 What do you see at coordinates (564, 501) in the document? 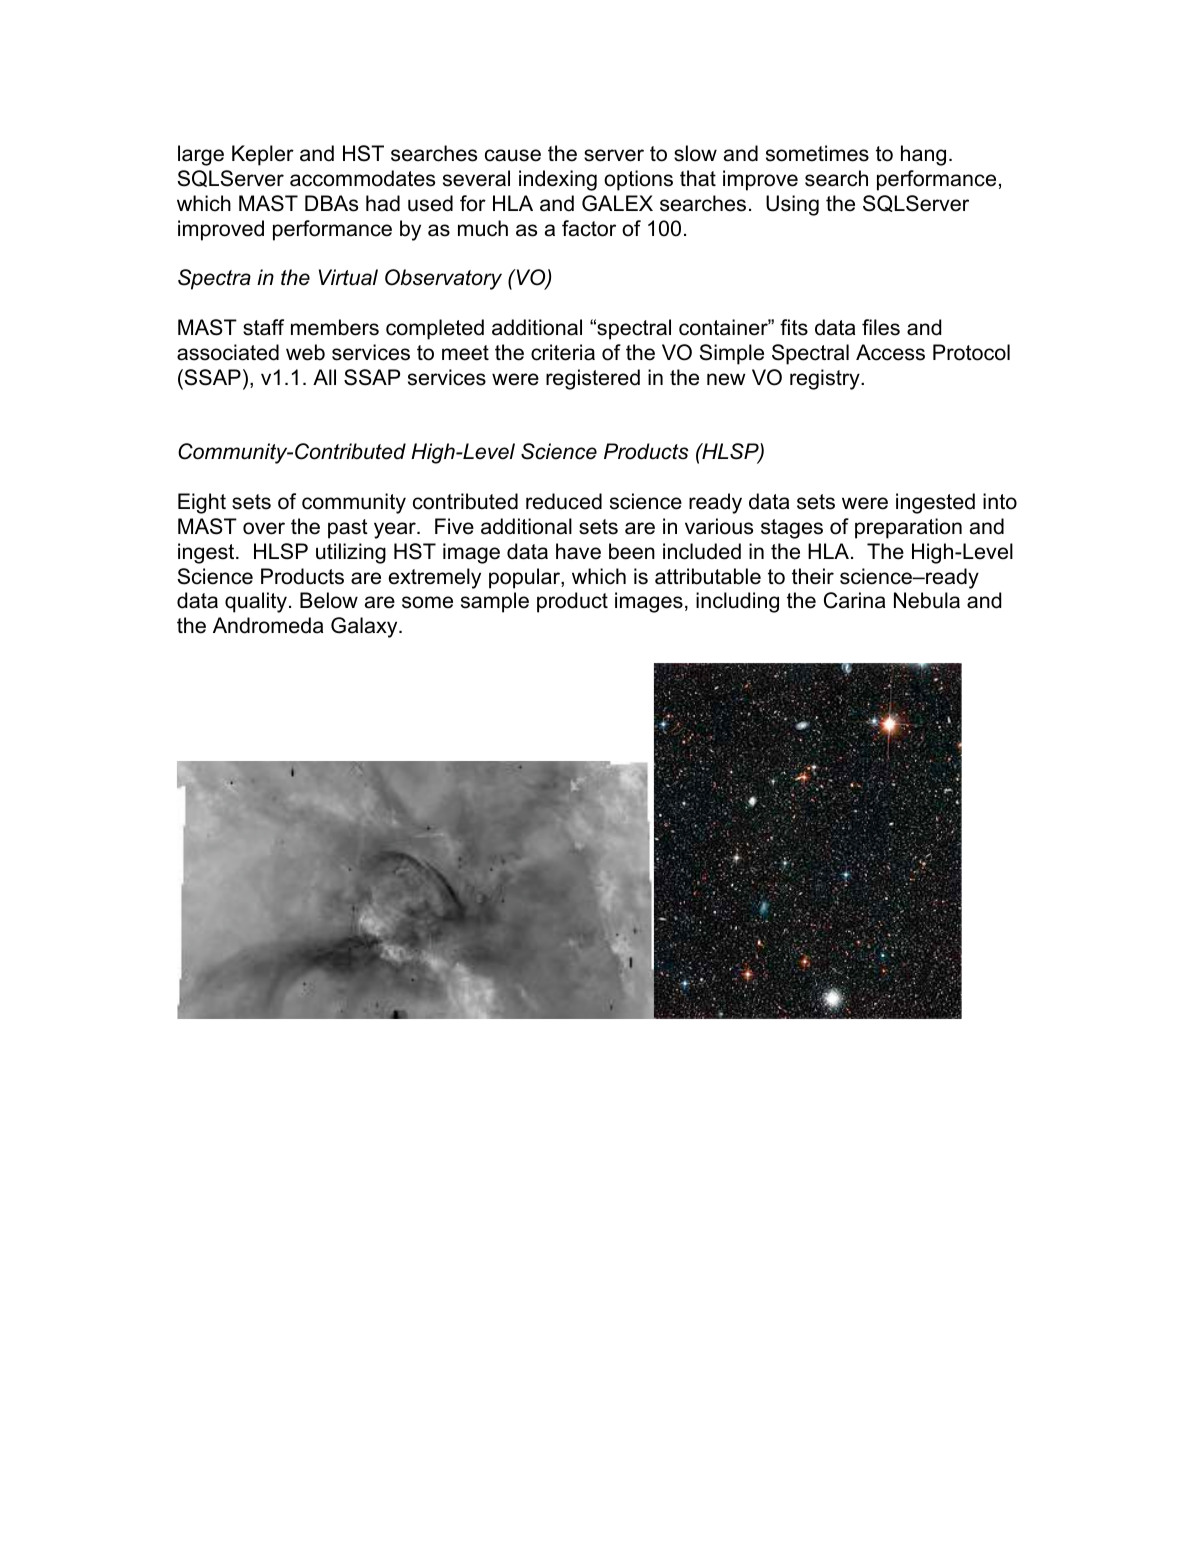
I see `reduced` at bounding box center [564, 501].
